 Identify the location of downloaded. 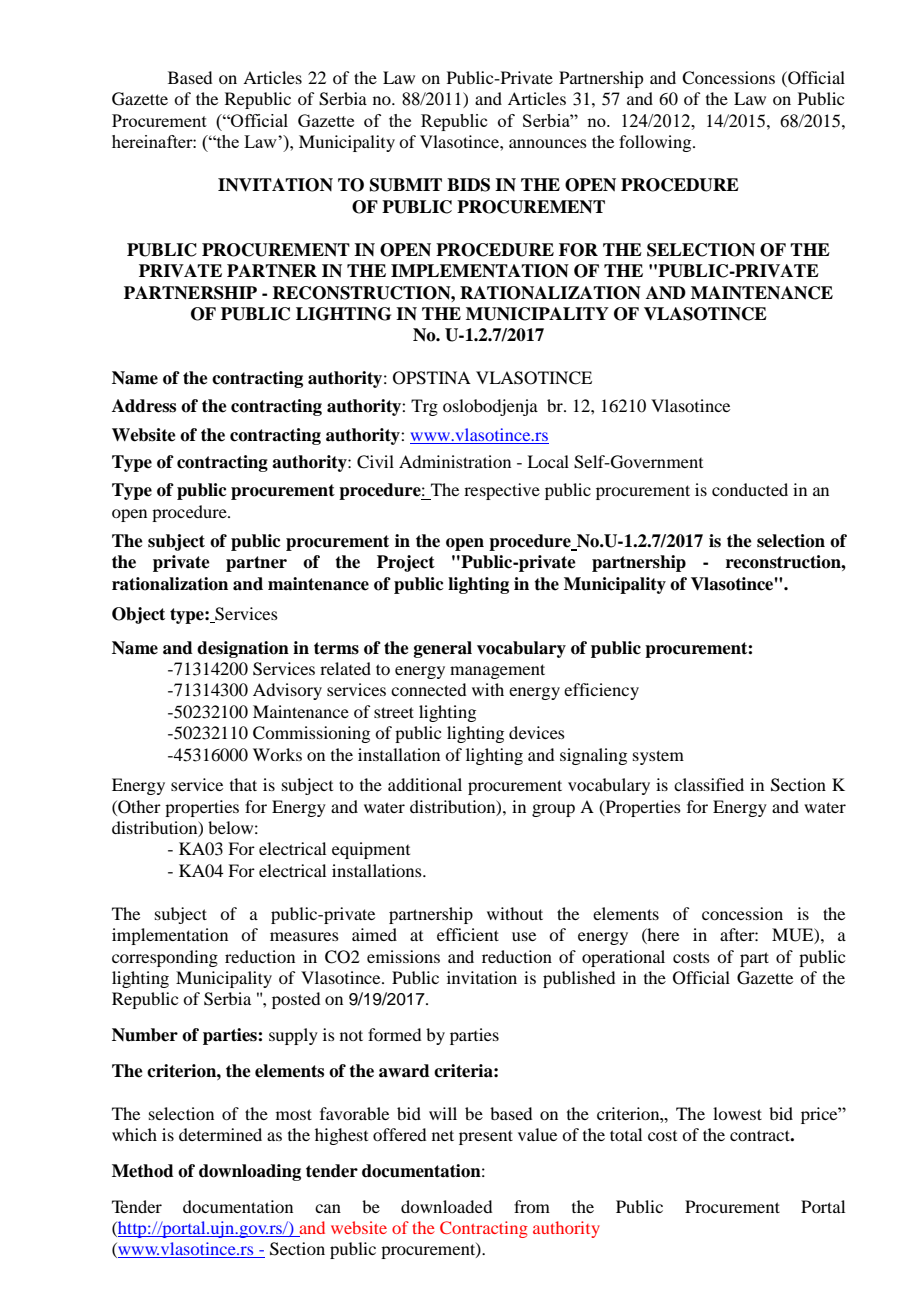
(446, 1206).
